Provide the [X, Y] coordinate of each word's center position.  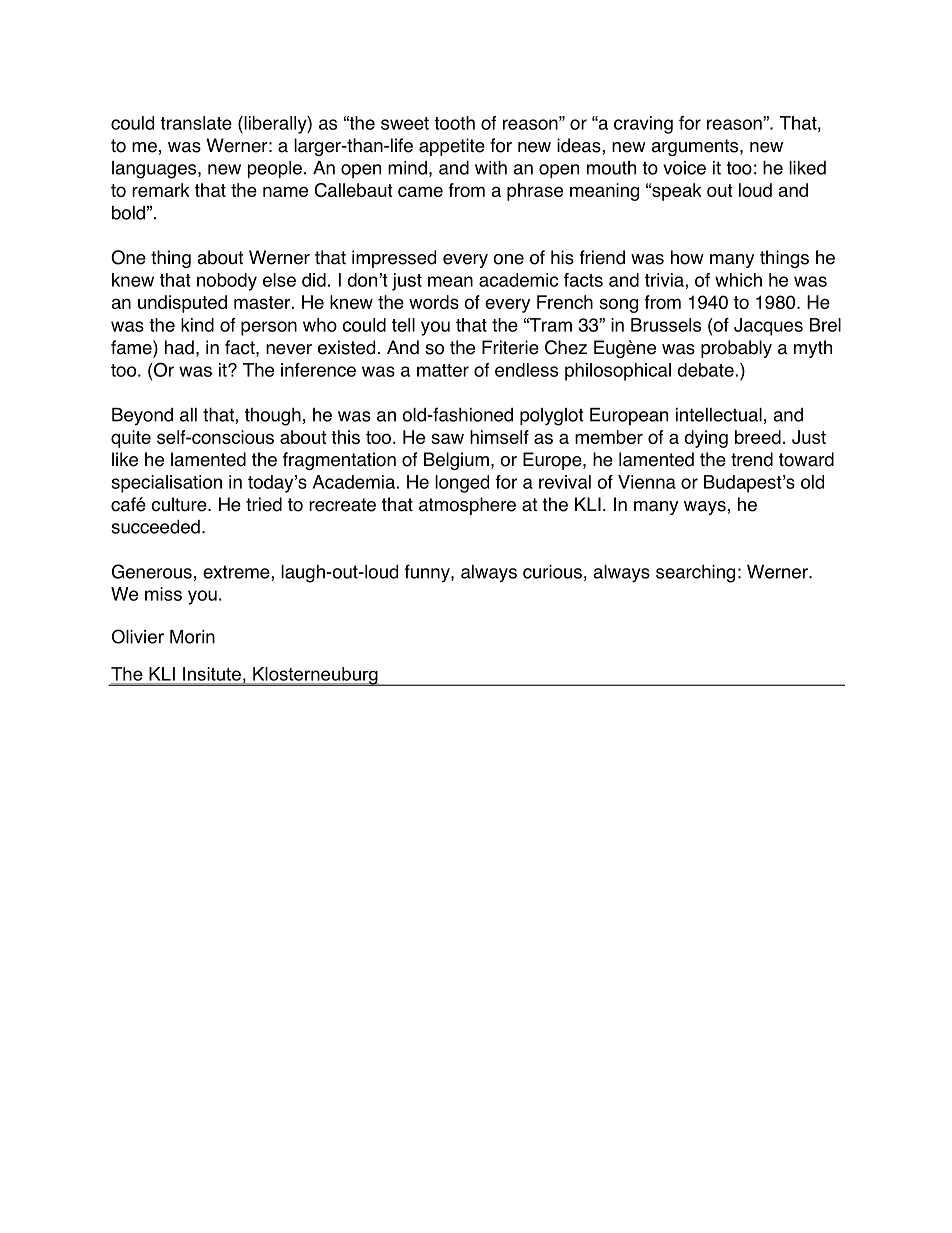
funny [428, 573]
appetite [452, 147]
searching [695, 573]
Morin [192, 637]
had [179, 347]
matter [443, 370]
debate [705, 370]
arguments [696, 147]
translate [196, 123]
